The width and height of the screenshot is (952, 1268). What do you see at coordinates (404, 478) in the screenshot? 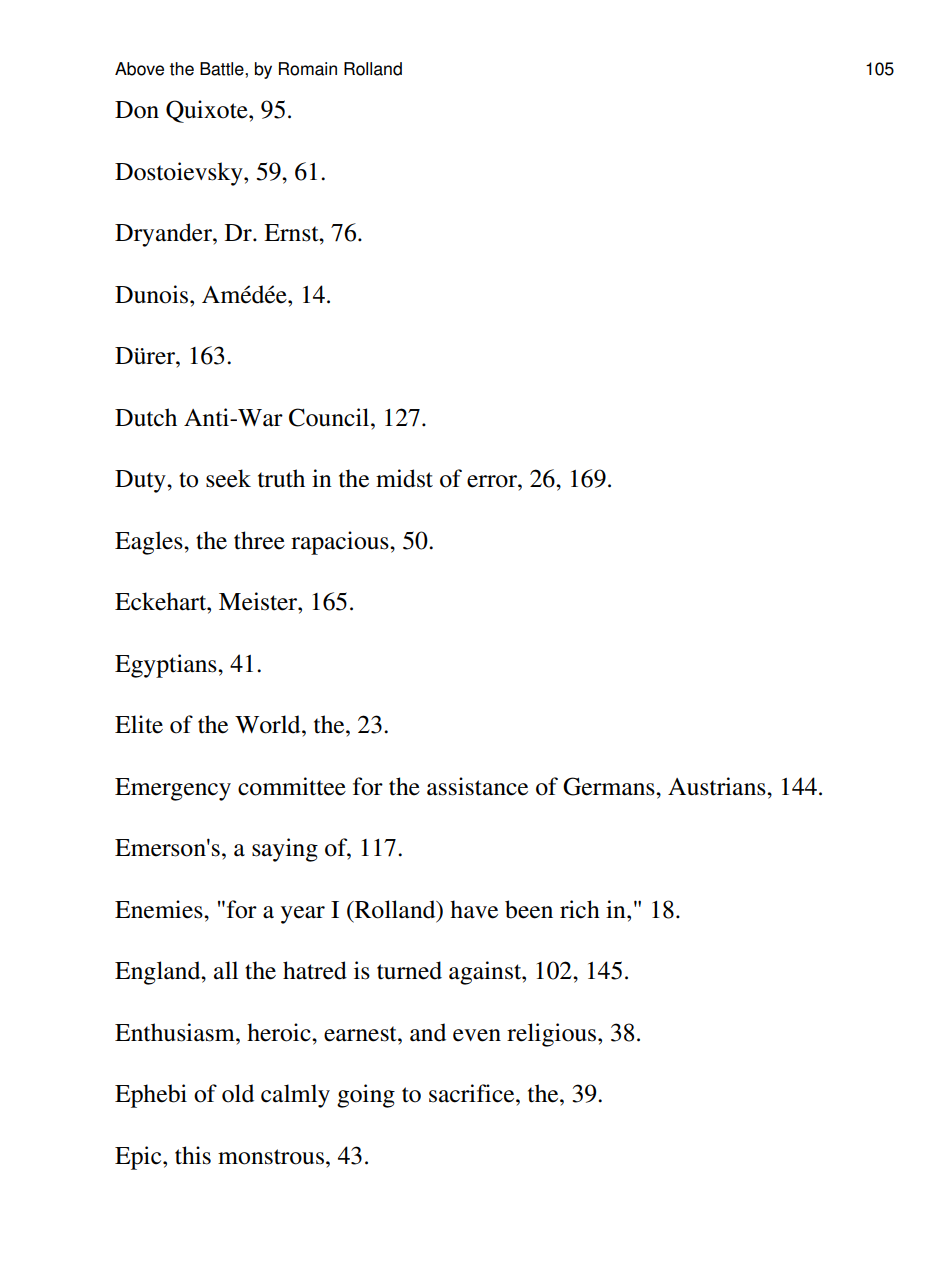
I see `midst` at bounding box center [404, 478].
